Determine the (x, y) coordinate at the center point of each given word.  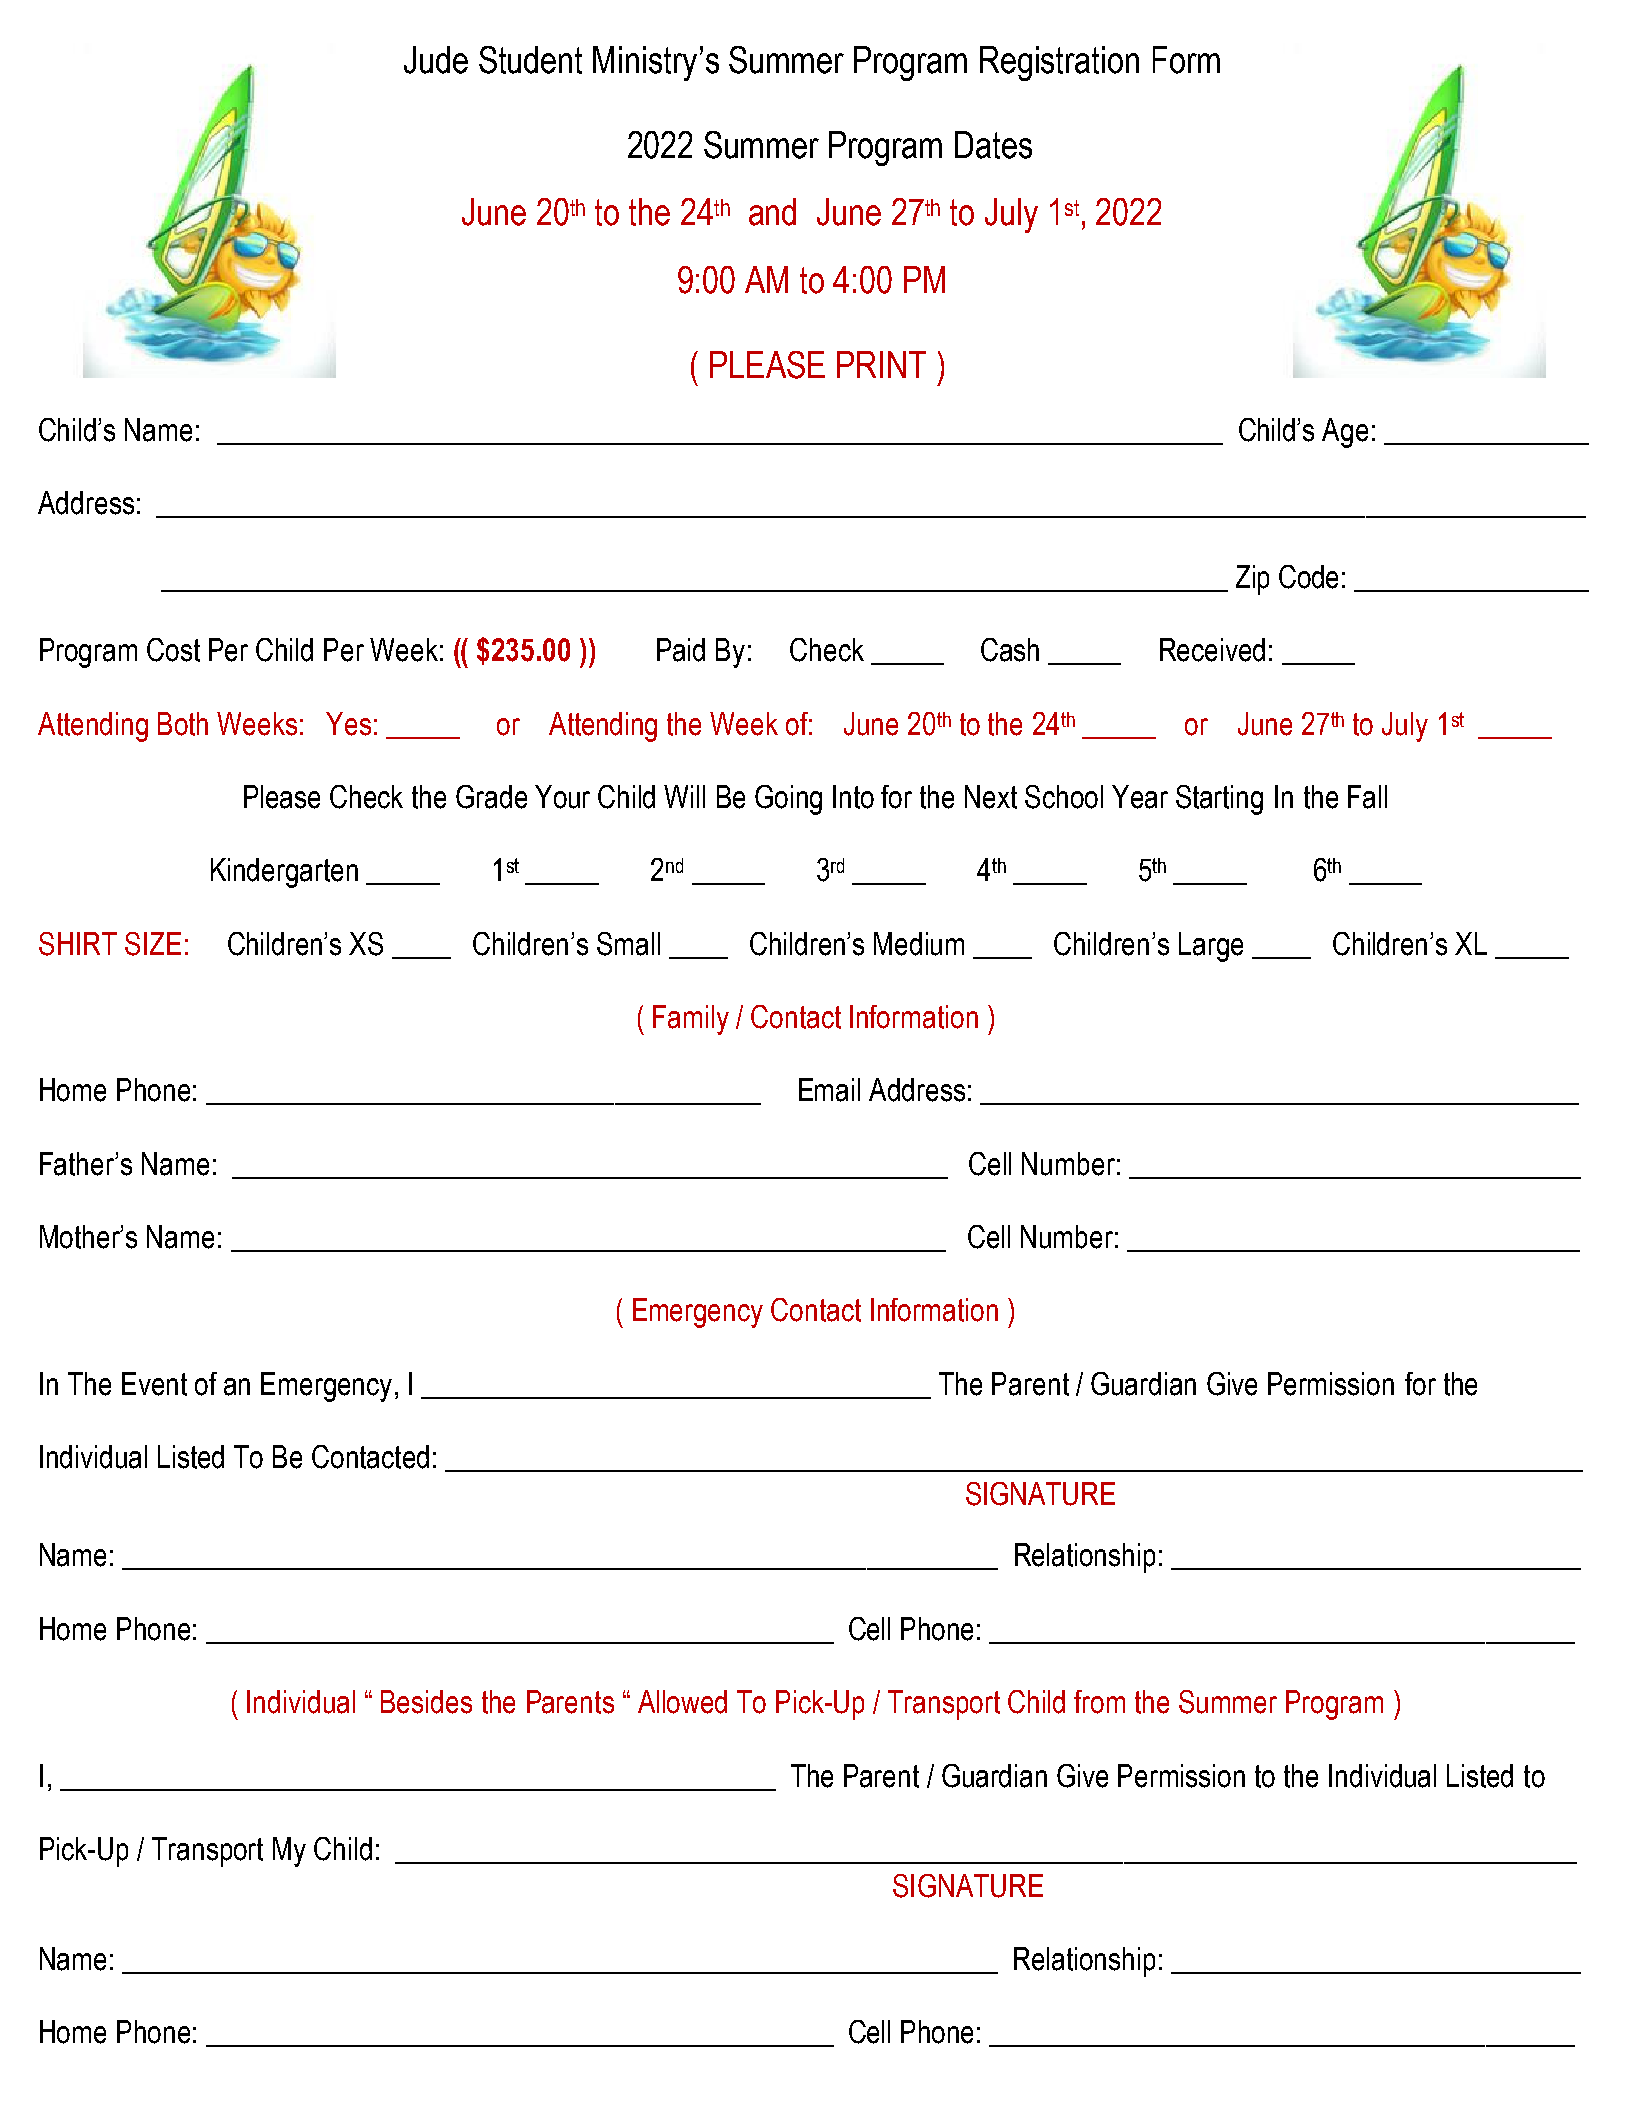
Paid (681, 650)
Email (829, 1090)
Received (1212, 650)
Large (1211, 947)
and (772, 212)
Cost (173, 650)
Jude (436, 60)
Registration (1059, 63)
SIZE (153, 944)
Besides (426, 1702)
